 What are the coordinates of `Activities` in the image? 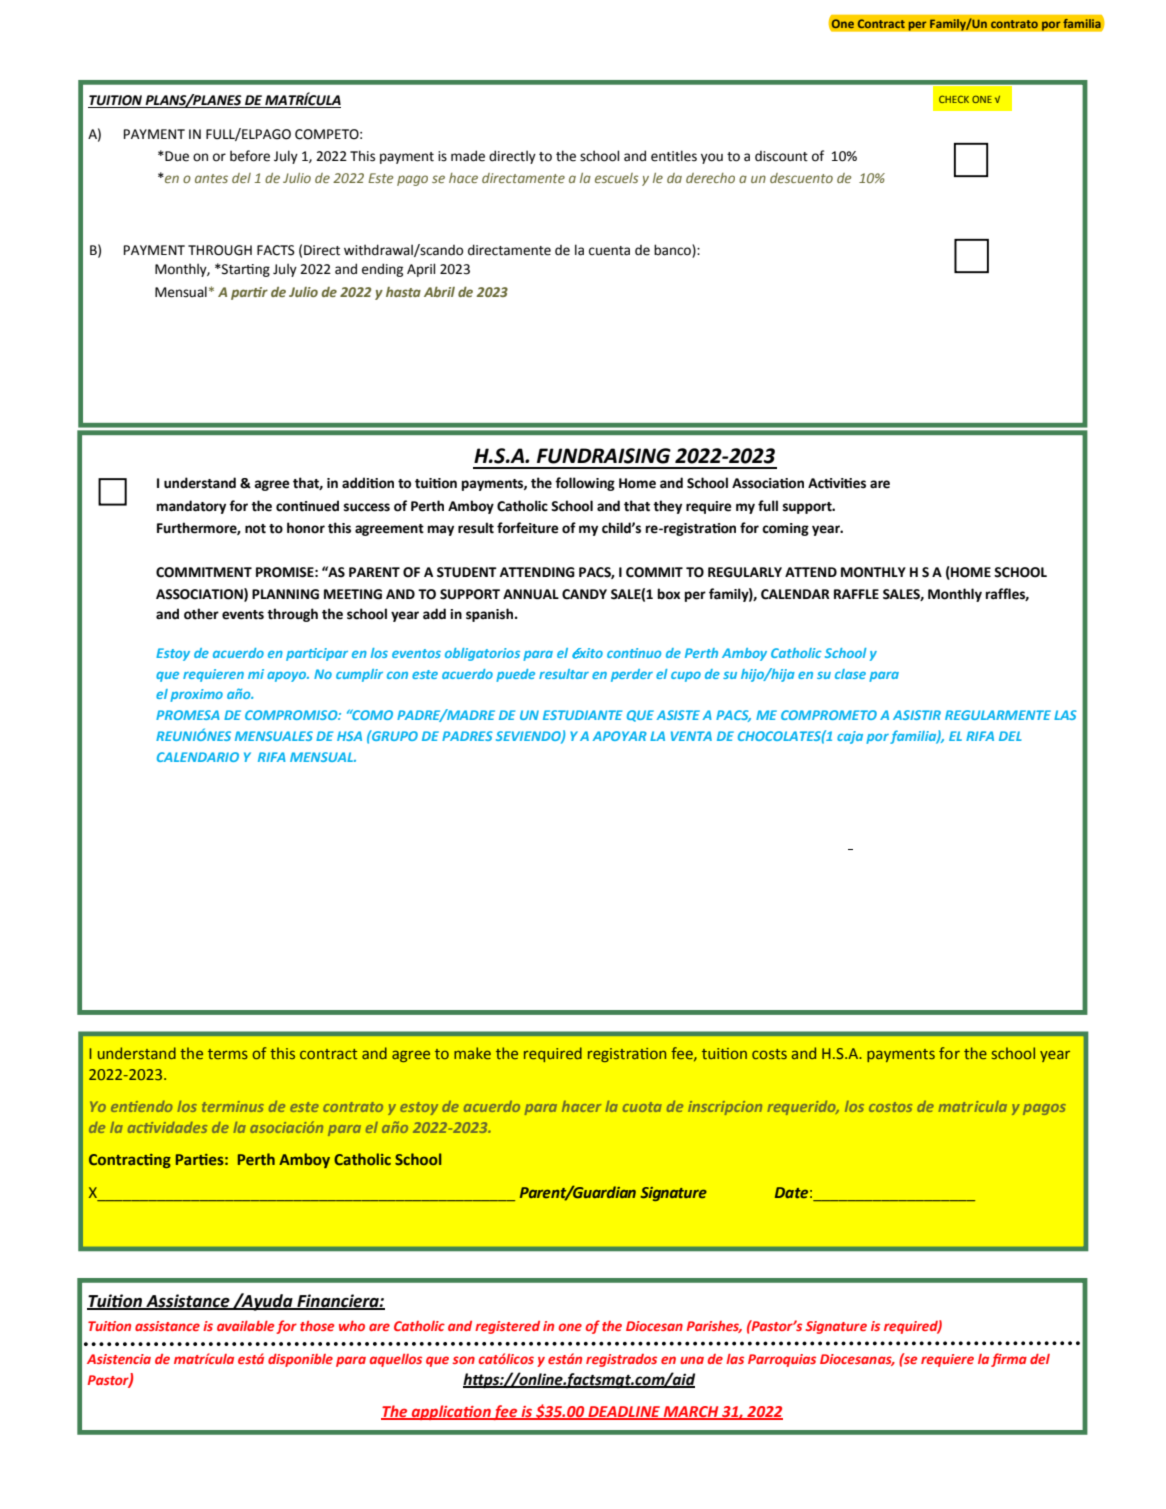 It's located at (837, 483).
